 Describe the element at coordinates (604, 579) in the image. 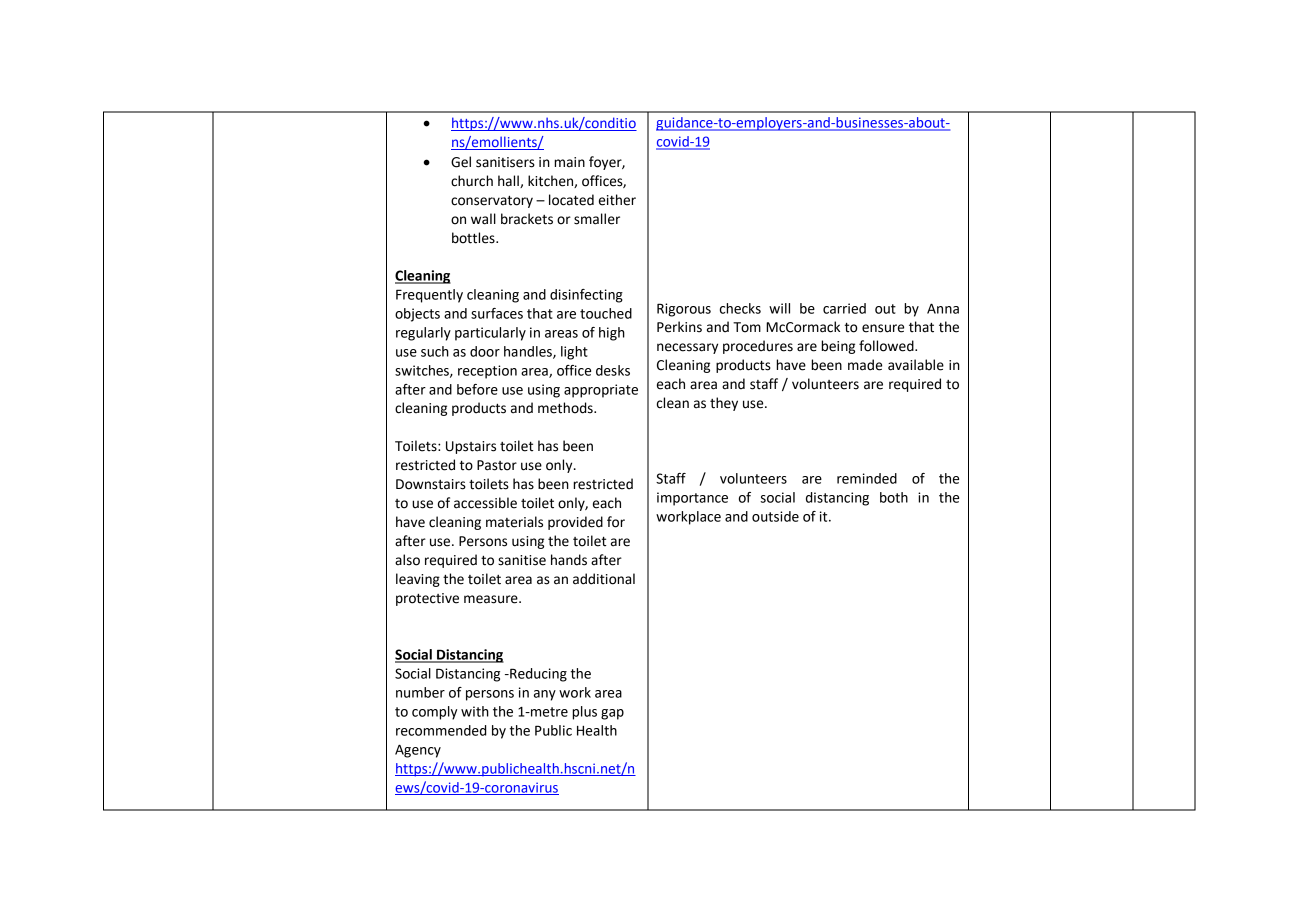

I see `additional` at that location.
